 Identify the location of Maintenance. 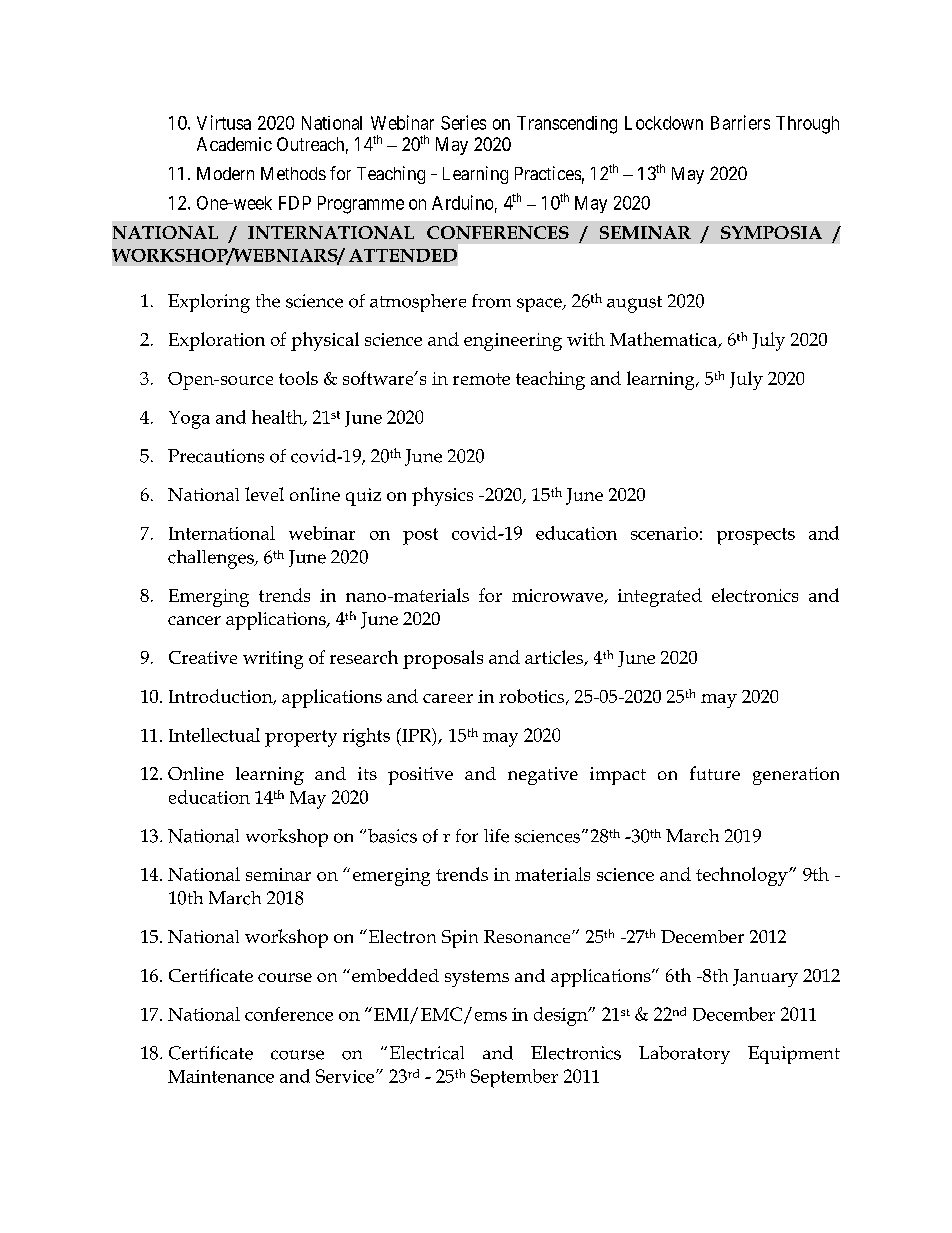
(221, 1076).
